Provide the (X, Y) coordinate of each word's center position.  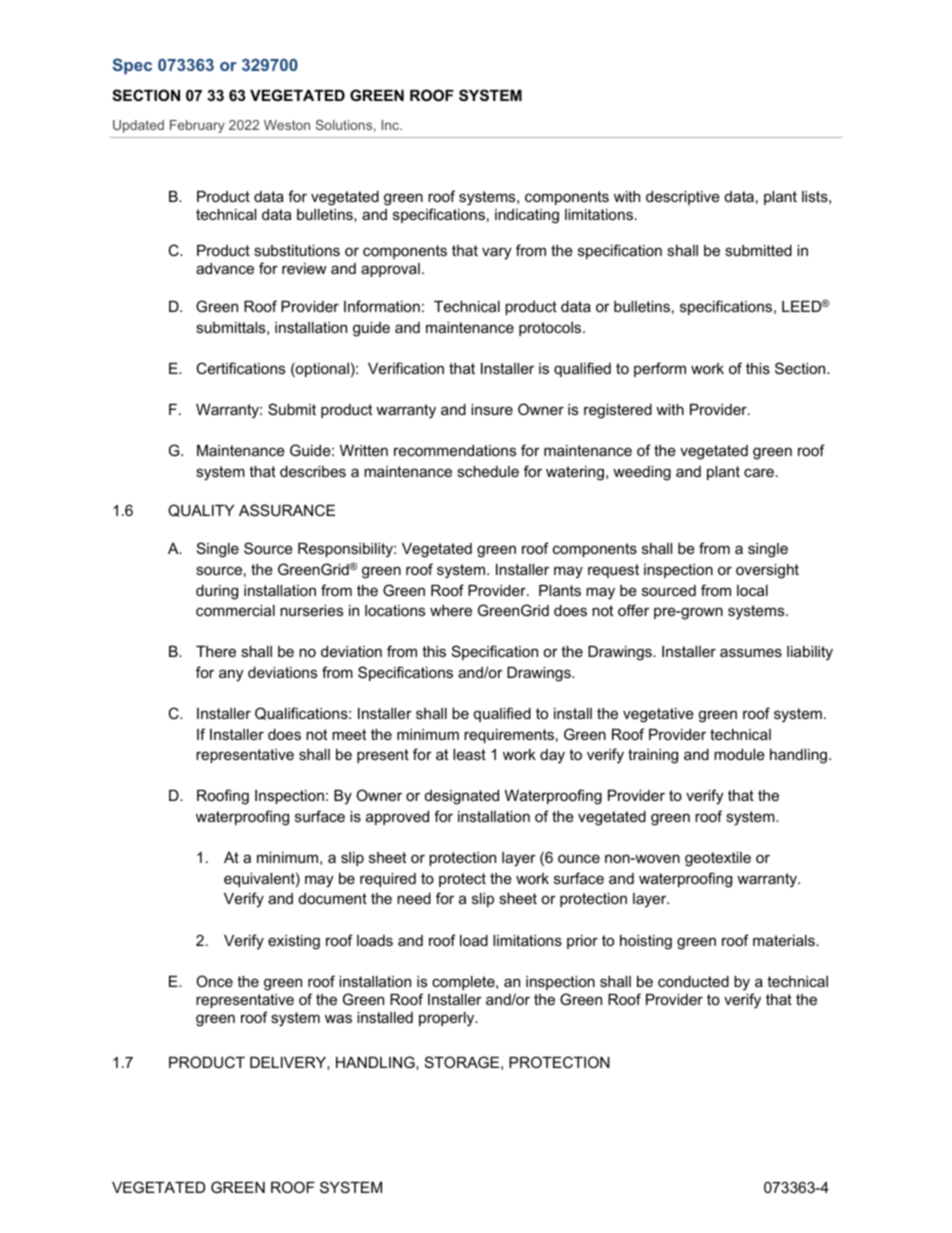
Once (214, 981)
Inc (392, 125)
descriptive (683, 198)
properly (448, 1019)
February (197, 126)
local (752, 590)
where (451, 610)
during (217, 592)
